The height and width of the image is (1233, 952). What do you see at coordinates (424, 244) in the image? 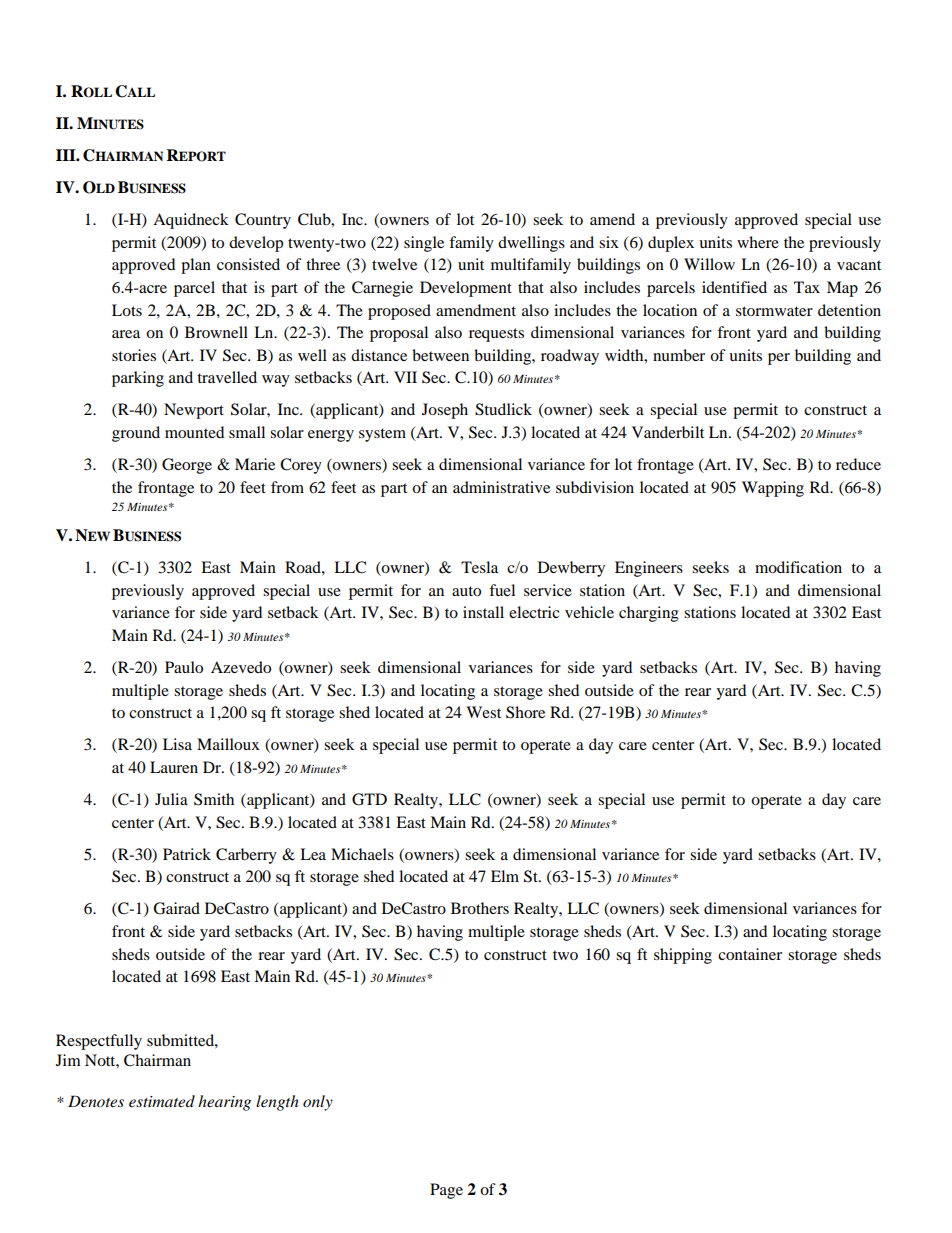
I see `single` at bounding box center [424, 244].
